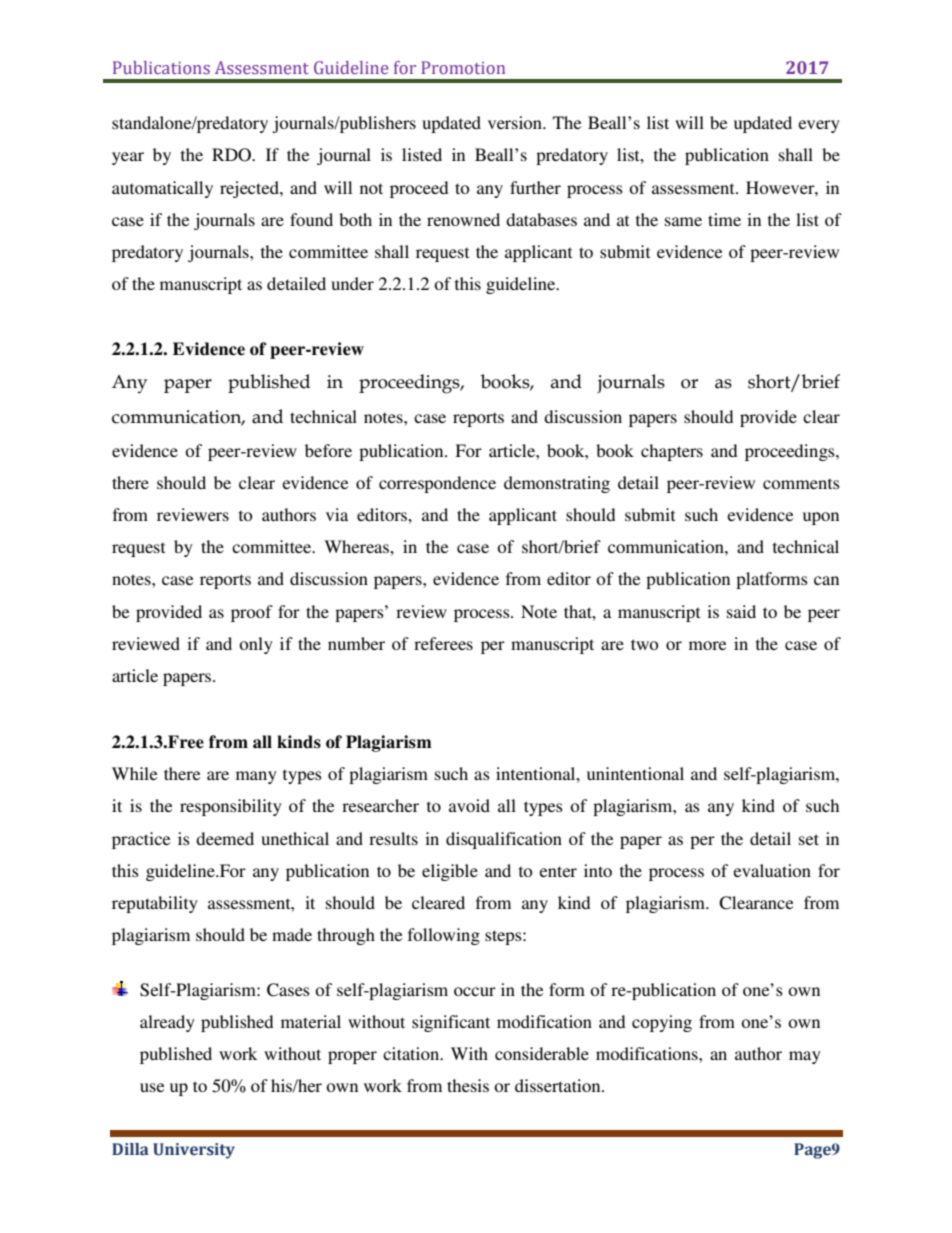 The height and width of the screenshot is (1233, 952). Describe the element at coordinates (231, 807) in the screenshot. I see `responsibility` at that location.
